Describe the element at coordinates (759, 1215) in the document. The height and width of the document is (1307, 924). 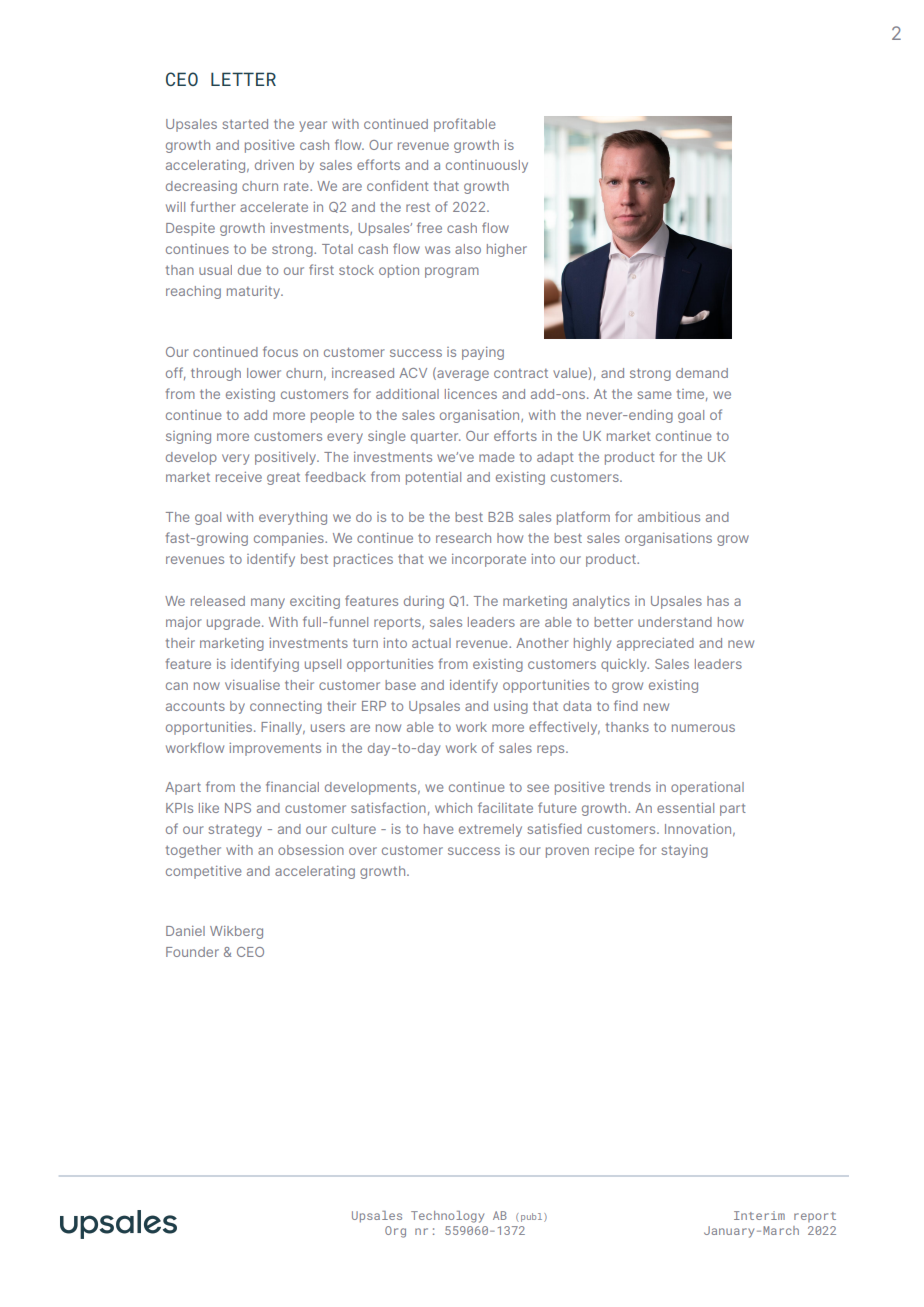
I see `Interim` at that location.
